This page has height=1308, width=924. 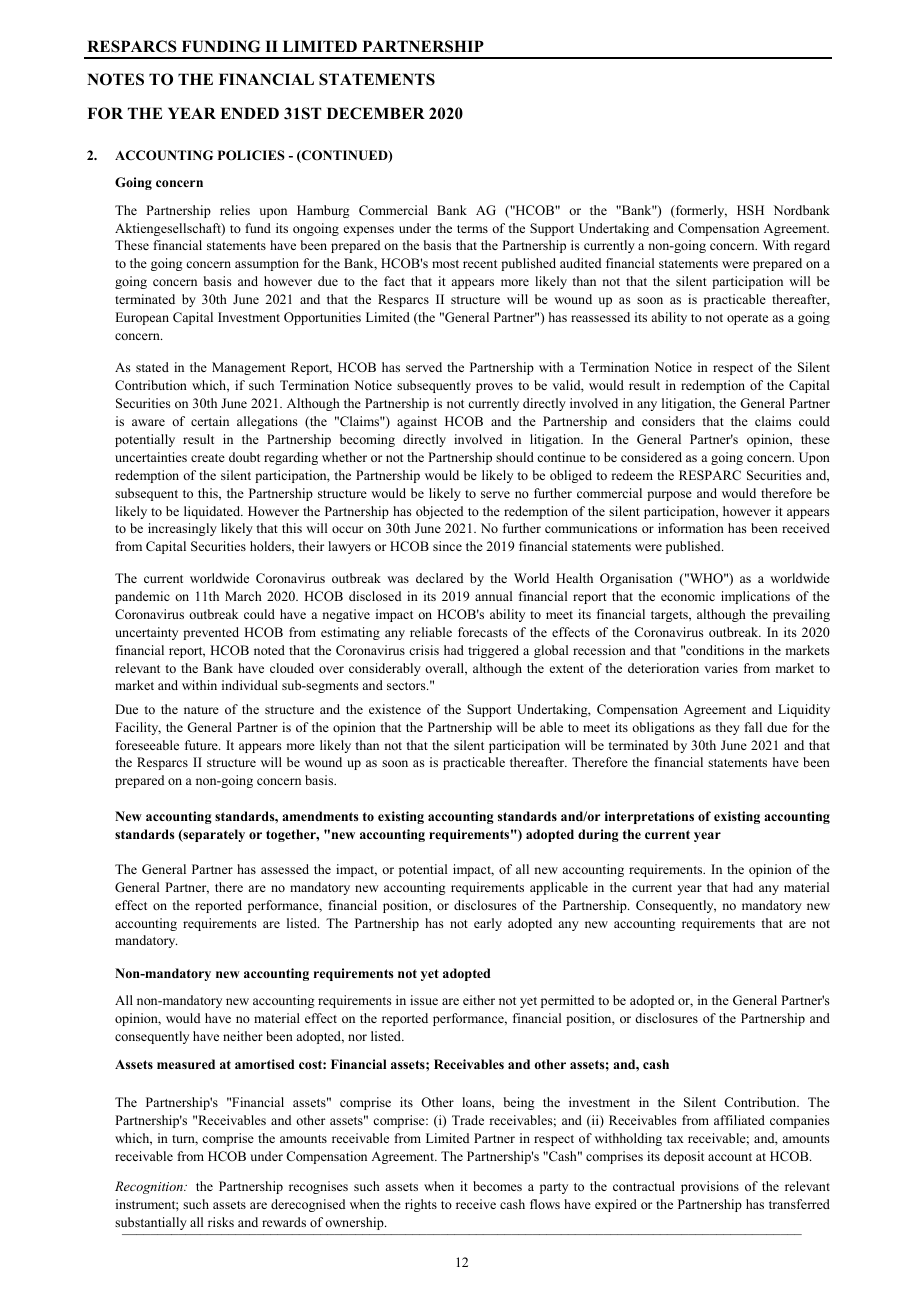 What do you see at coordinates (186, 1064) in the page?
I see `measured` at bounding box center [186, 1064].
